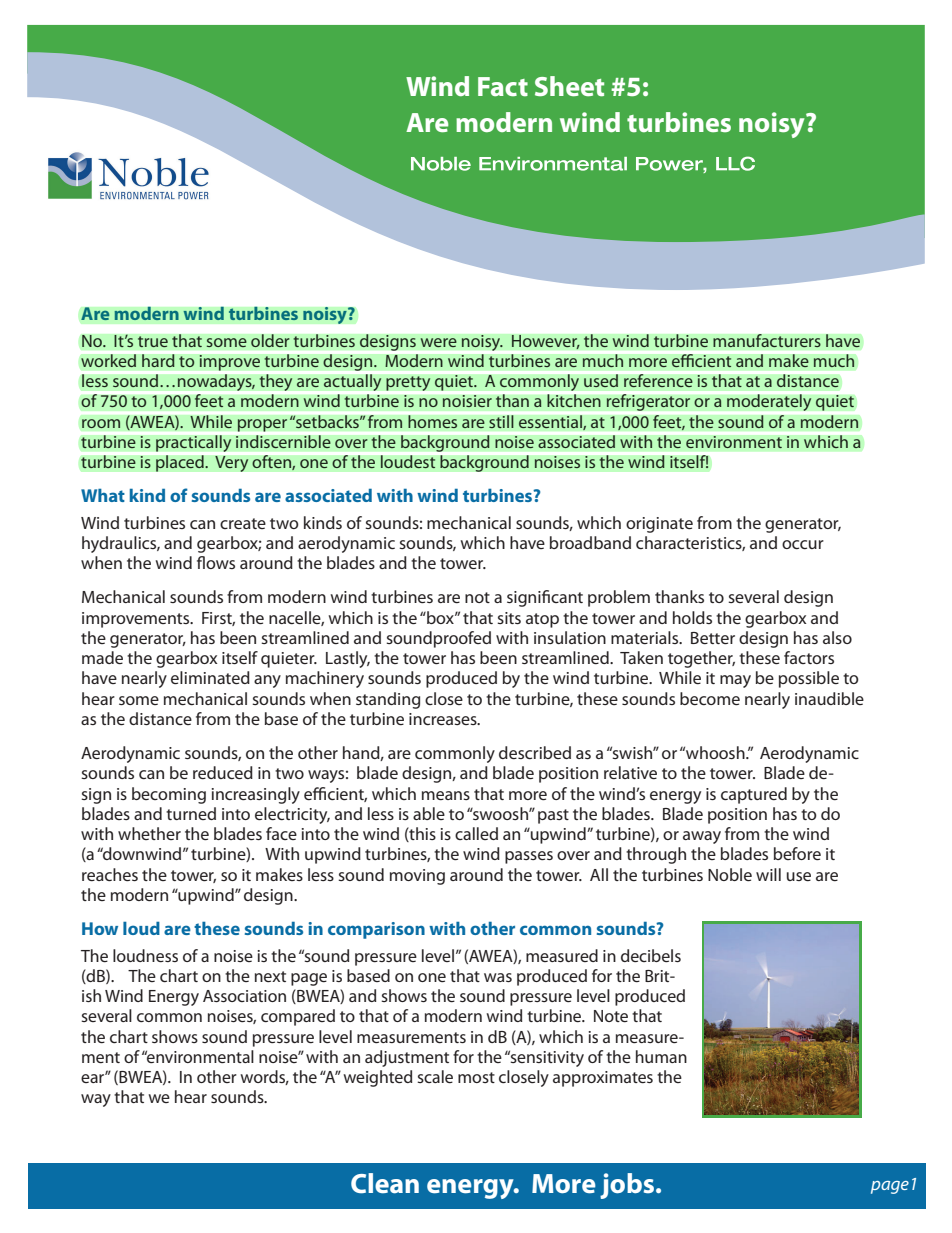  Describe the element at coordinates (385, 1183) in the image. I see `Clean` at that location.
